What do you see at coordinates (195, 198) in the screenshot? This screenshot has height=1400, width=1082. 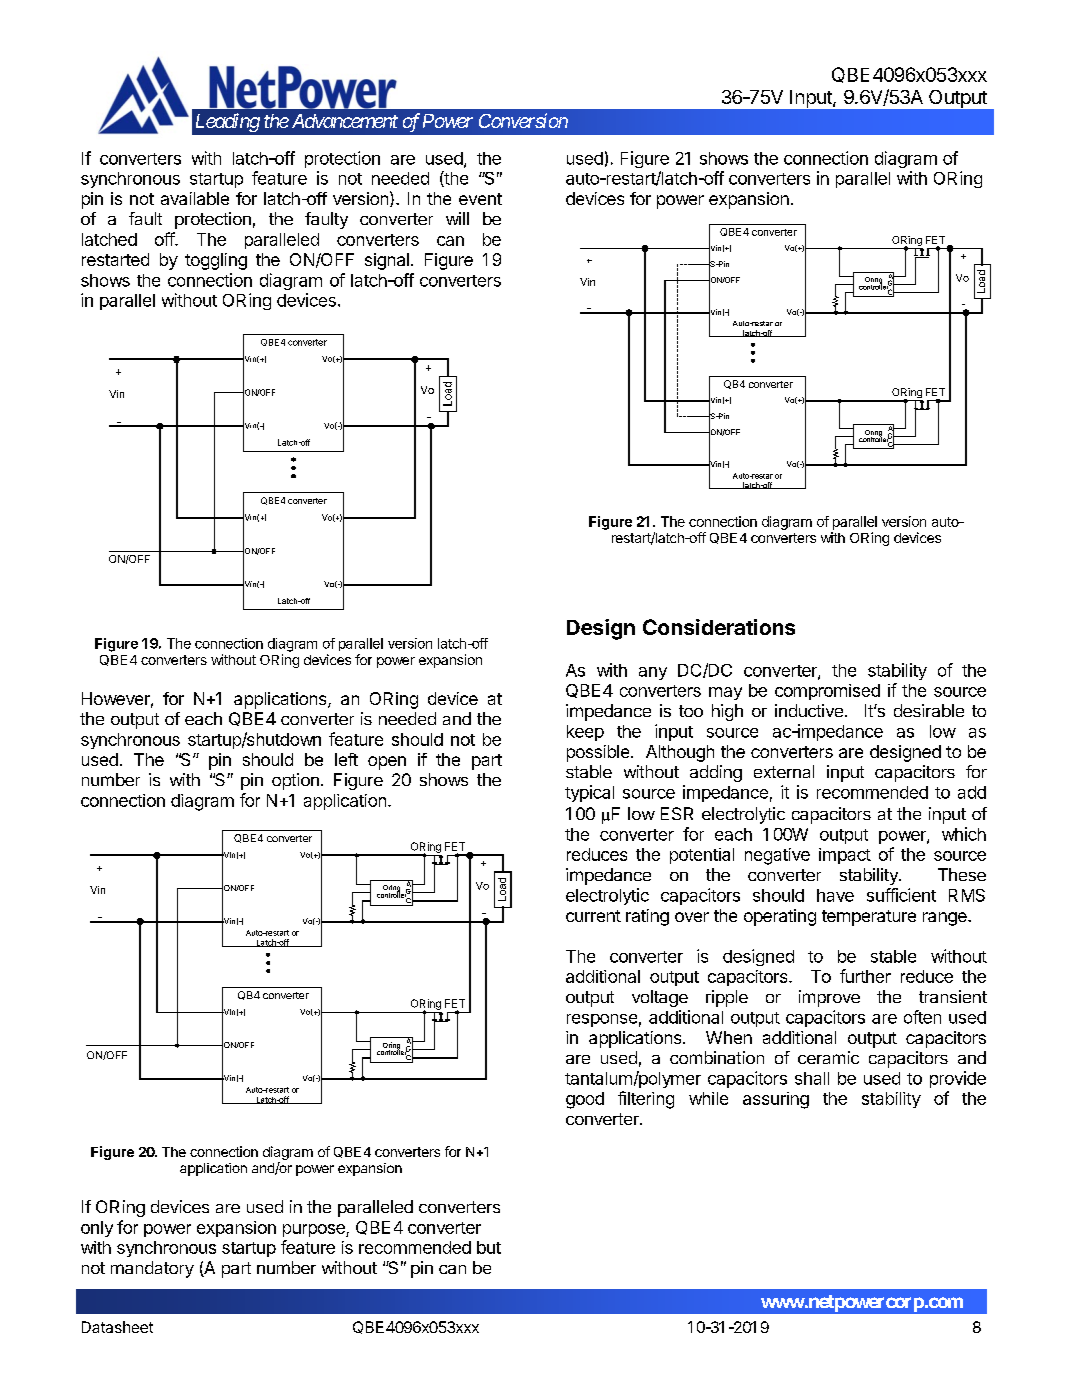 I see `available` at bounding box center [195, 198].
